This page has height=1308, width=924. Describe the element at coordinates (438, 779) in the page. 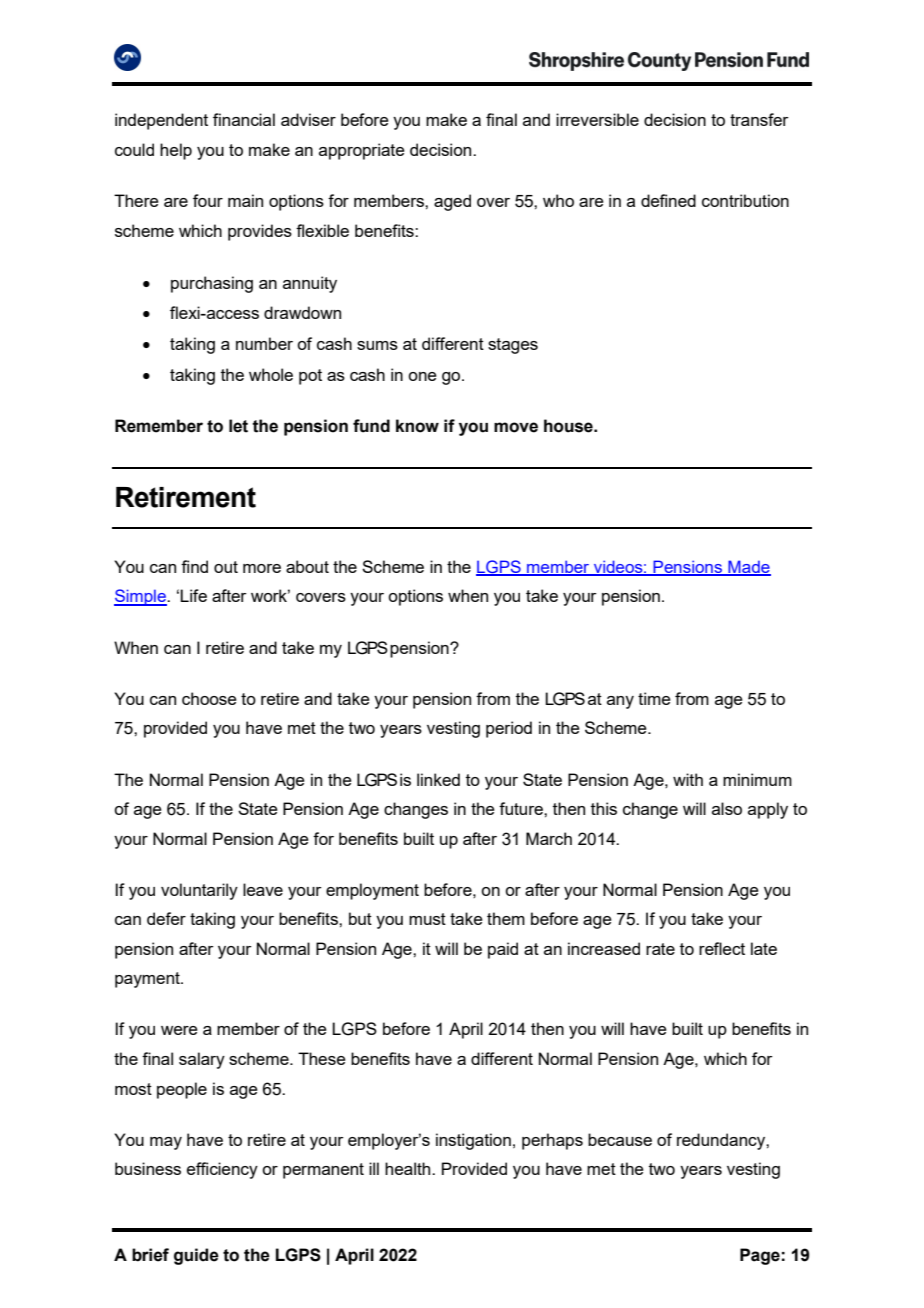

I see `linked` at that location.
